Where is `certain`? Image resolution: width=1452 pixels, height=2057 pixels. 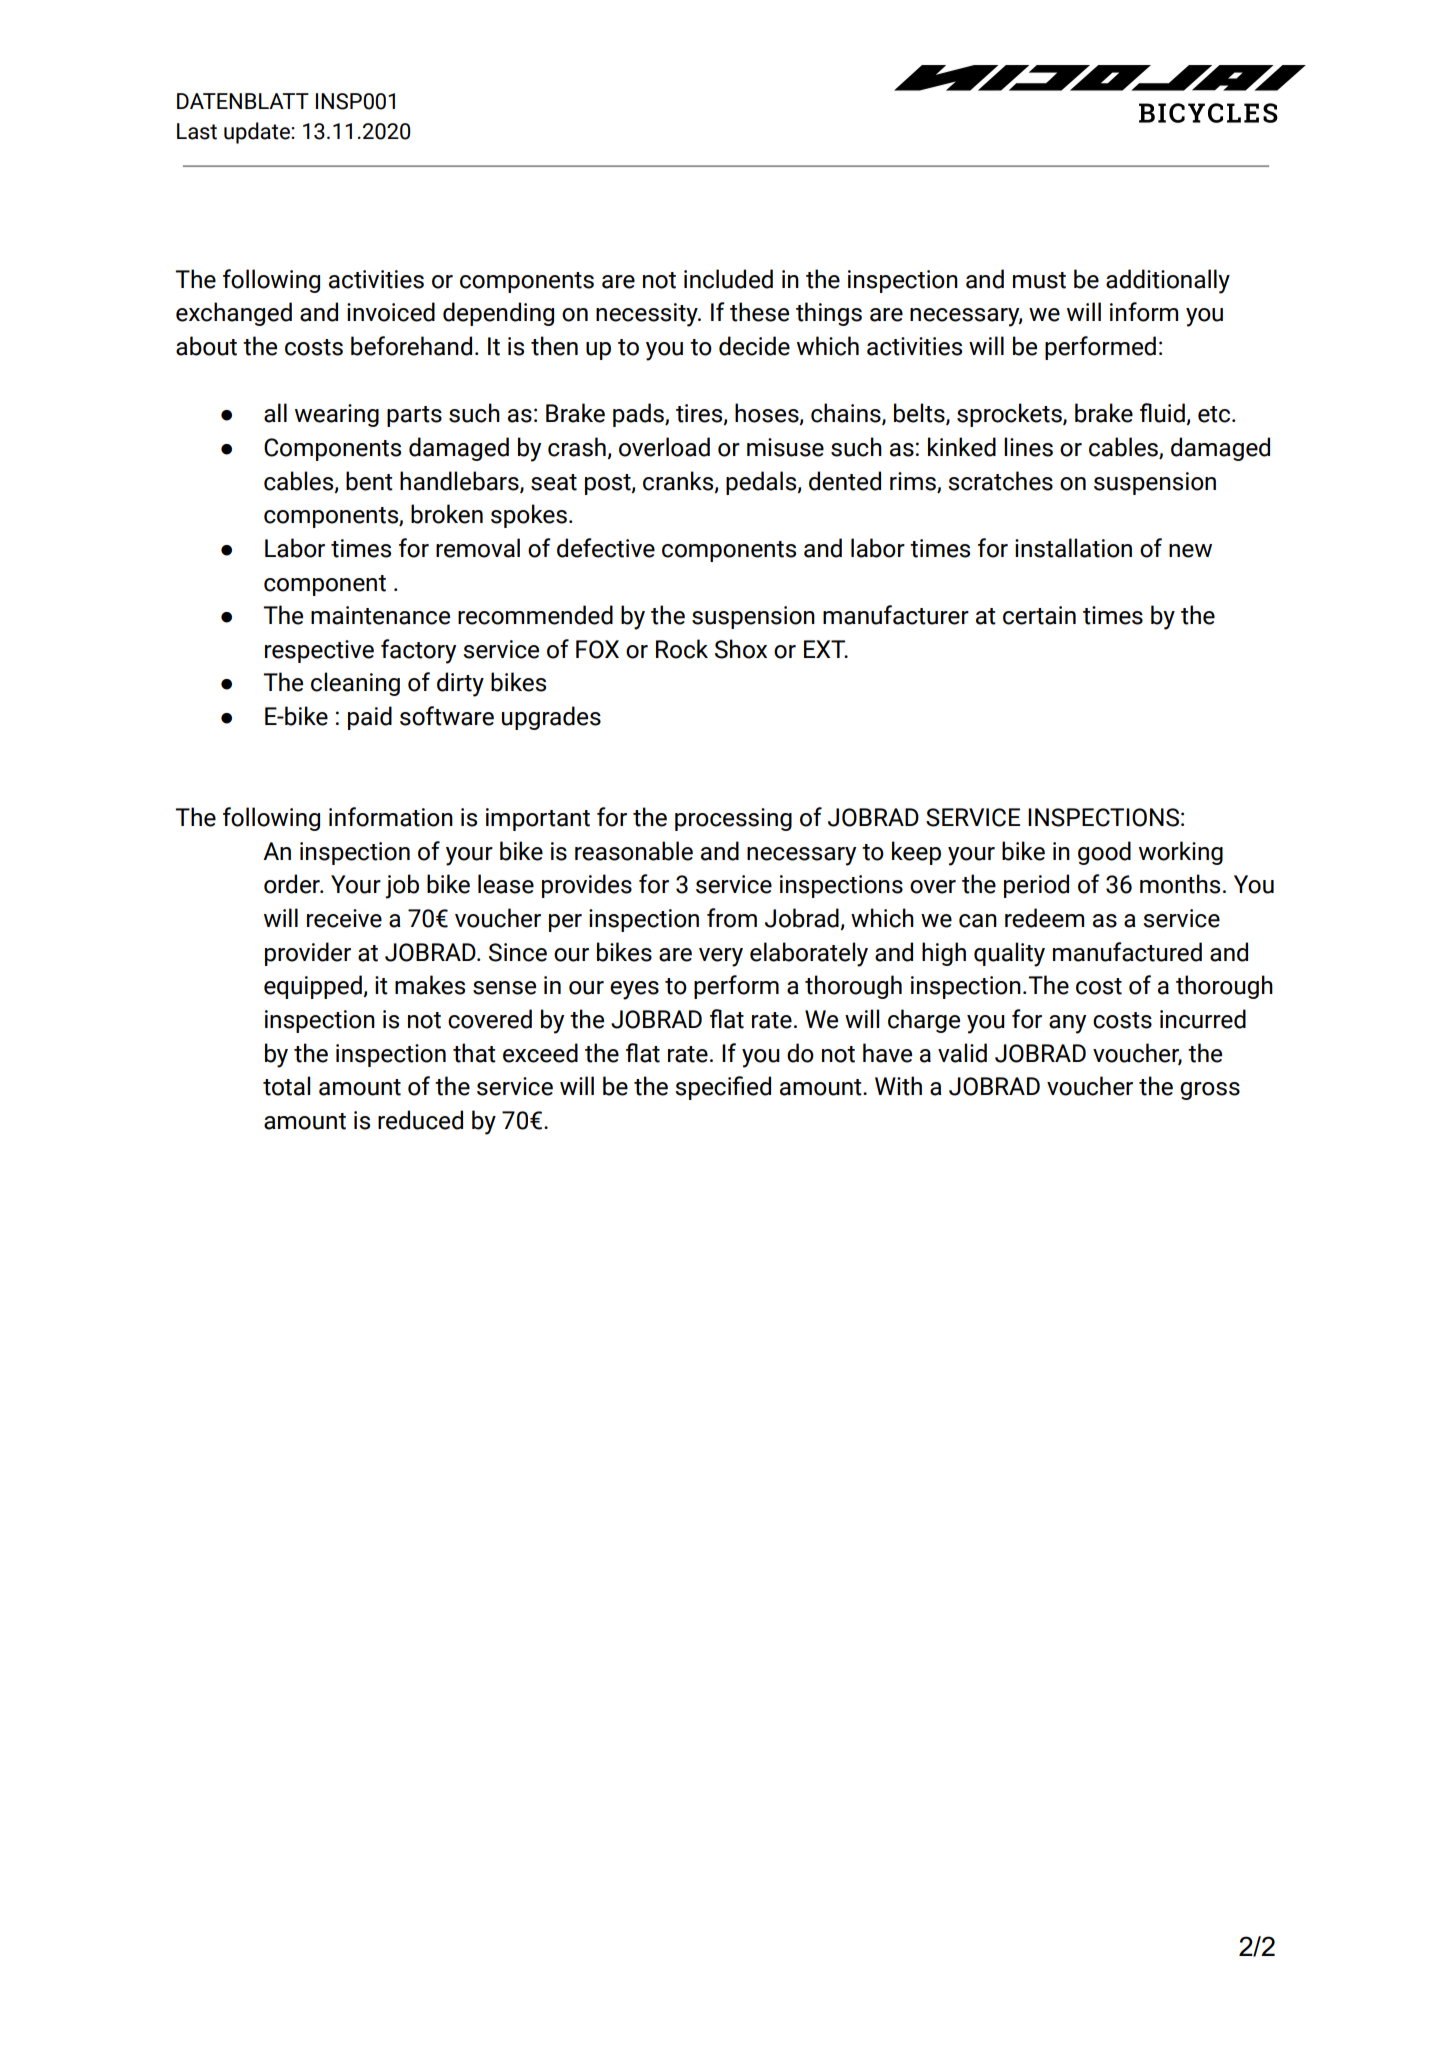 certain is located at coordinates (1039, 615).
